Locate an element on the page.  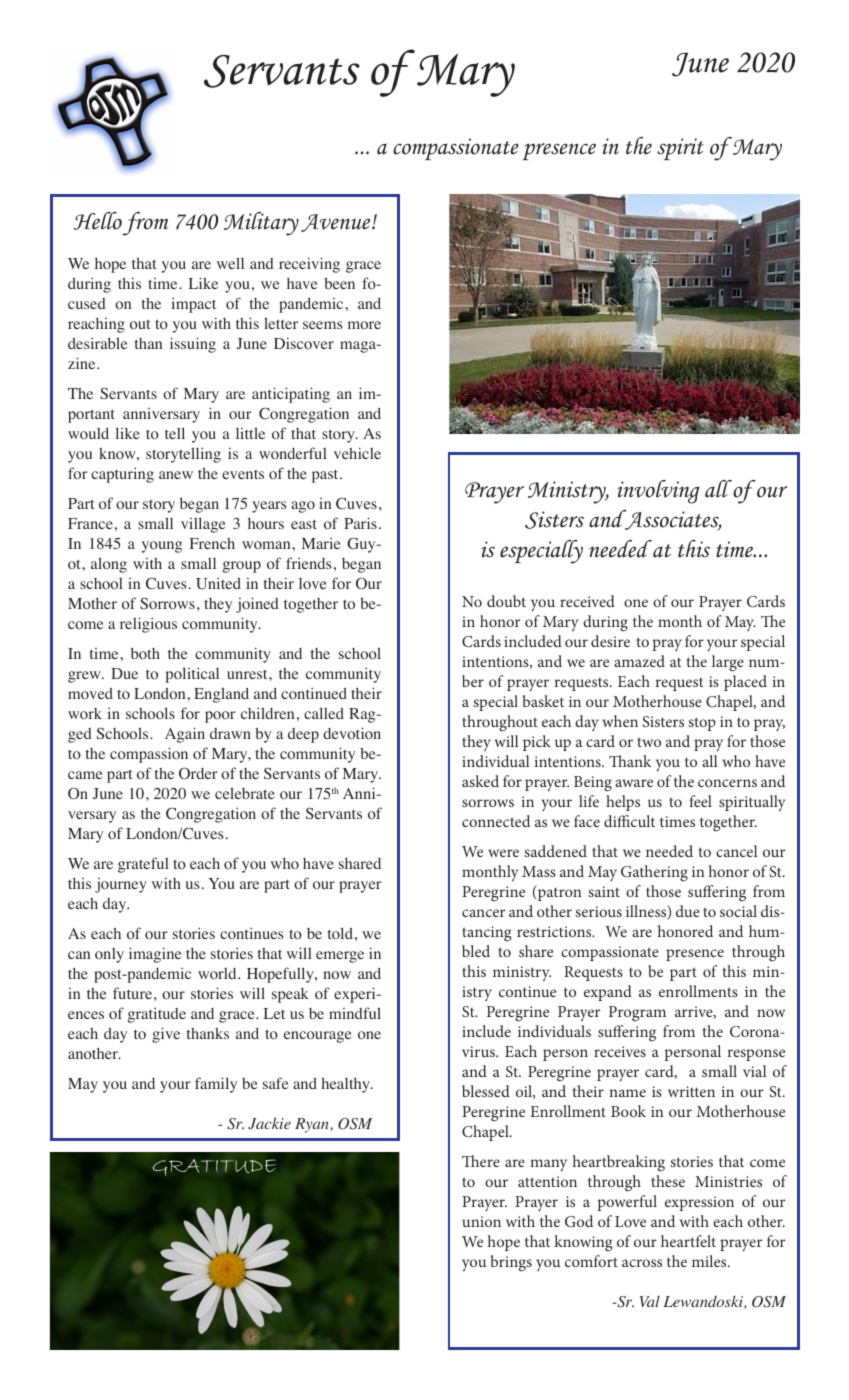
gratitude is located at coordinates (157, 1015).
